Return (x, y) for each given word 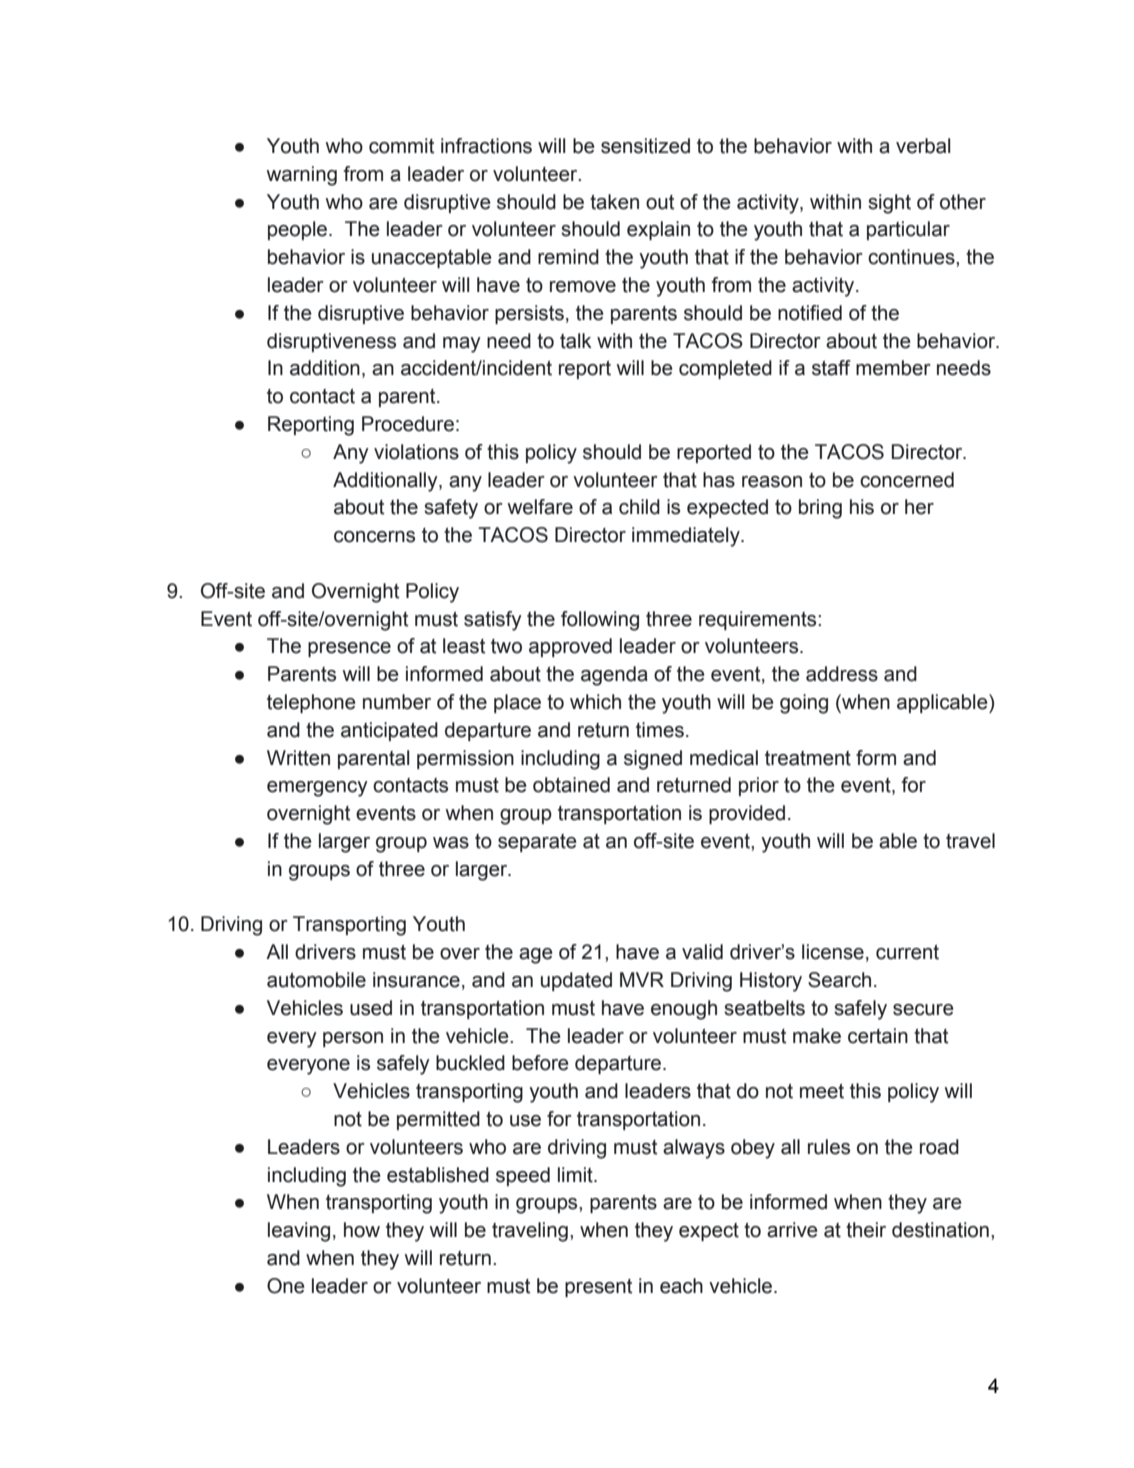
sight (889, 204)
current (907, 952)
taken (614, 202)
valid (702, 952)
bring (820, 509)
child (639, 507)
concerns (374, 537)
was (451, 843)
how (362, 1230)
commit (401, 146)
